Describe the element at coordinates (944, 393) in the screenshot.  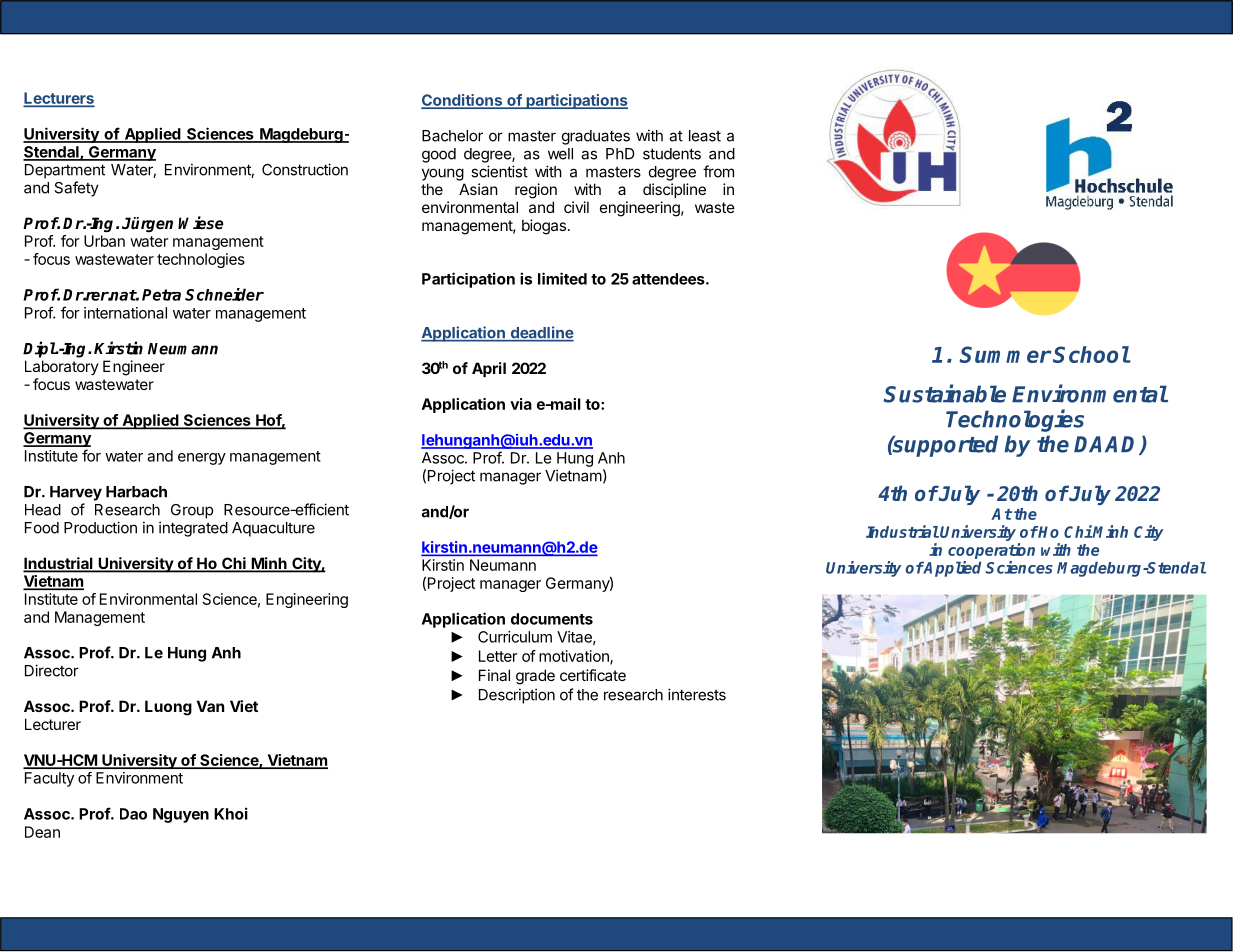
I see `Sustainable` at that location.
